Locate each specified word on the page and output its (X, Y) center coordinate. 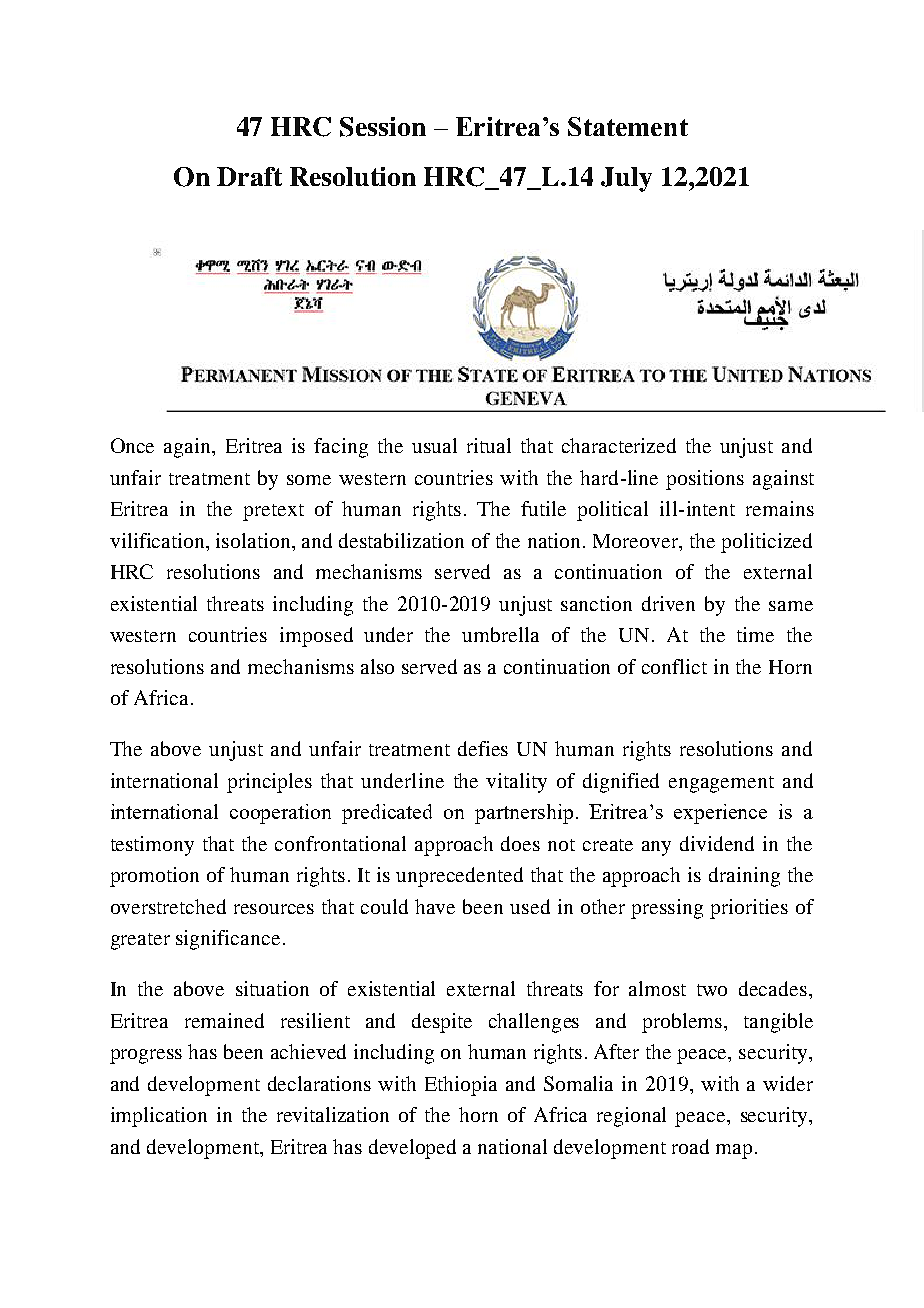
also (377, 666)
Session (383, 127)
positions (705, 480)
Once (132, 445)
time (755, 634)
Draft (249, 176)
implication (159, 1117)
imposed (316, 637)
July (626, 179)
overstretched (168, 906)
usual (434, 445)
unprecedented (459, 877)
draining (744, 877)
